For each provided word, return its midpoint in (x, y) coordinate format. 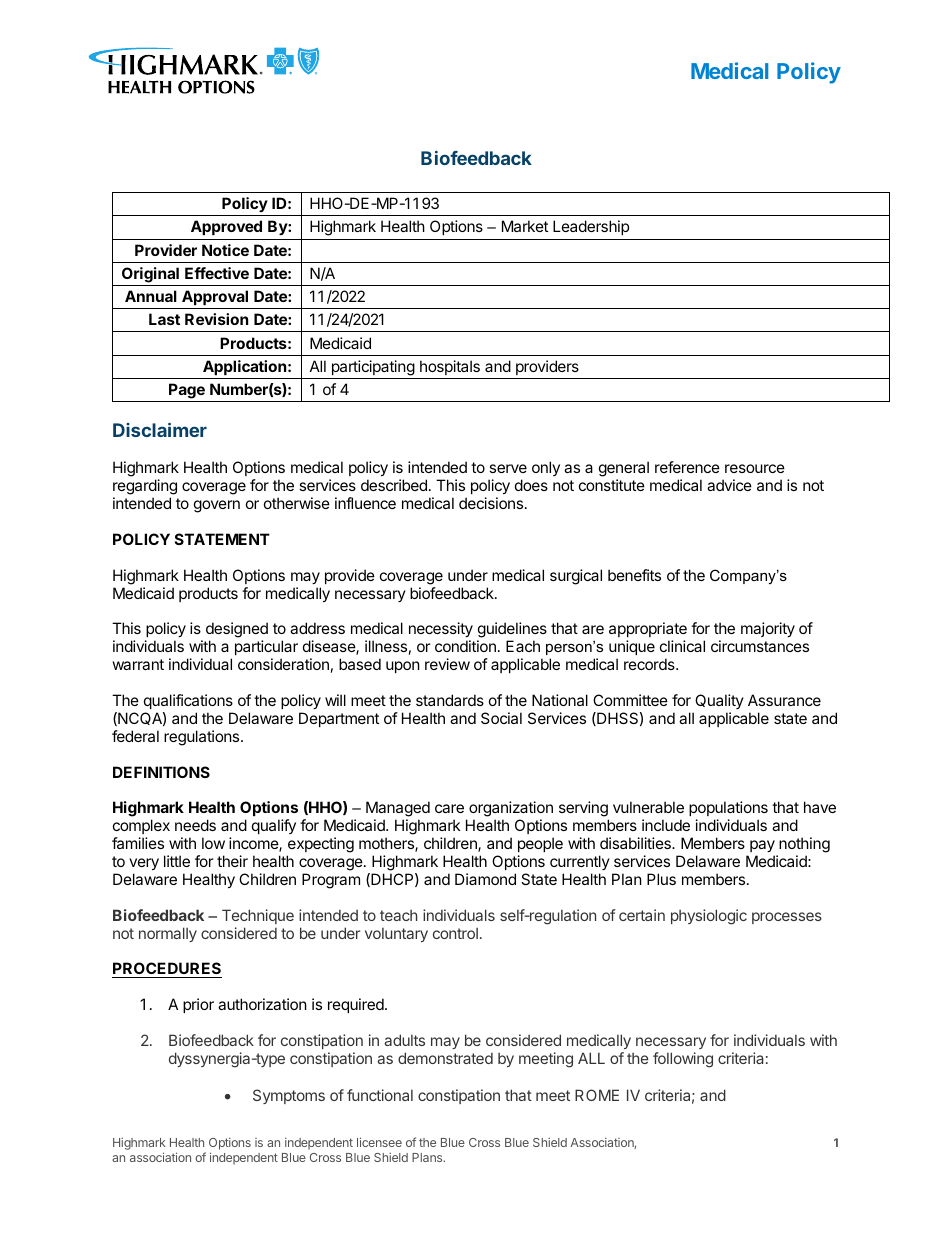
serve (508, 468)
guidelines (512, 631)
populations (728, 810)
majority (768, 629)
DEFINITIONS (161, 772)
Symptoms (289, 1096)
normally (168, 934)
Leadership (591, 227)
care (449, 808)
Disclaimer (160, 430)
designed (237, 631)
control (455, 933)
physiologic (709, 917)
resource (755, 468)
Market (525, 226)
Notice (225, 250)
